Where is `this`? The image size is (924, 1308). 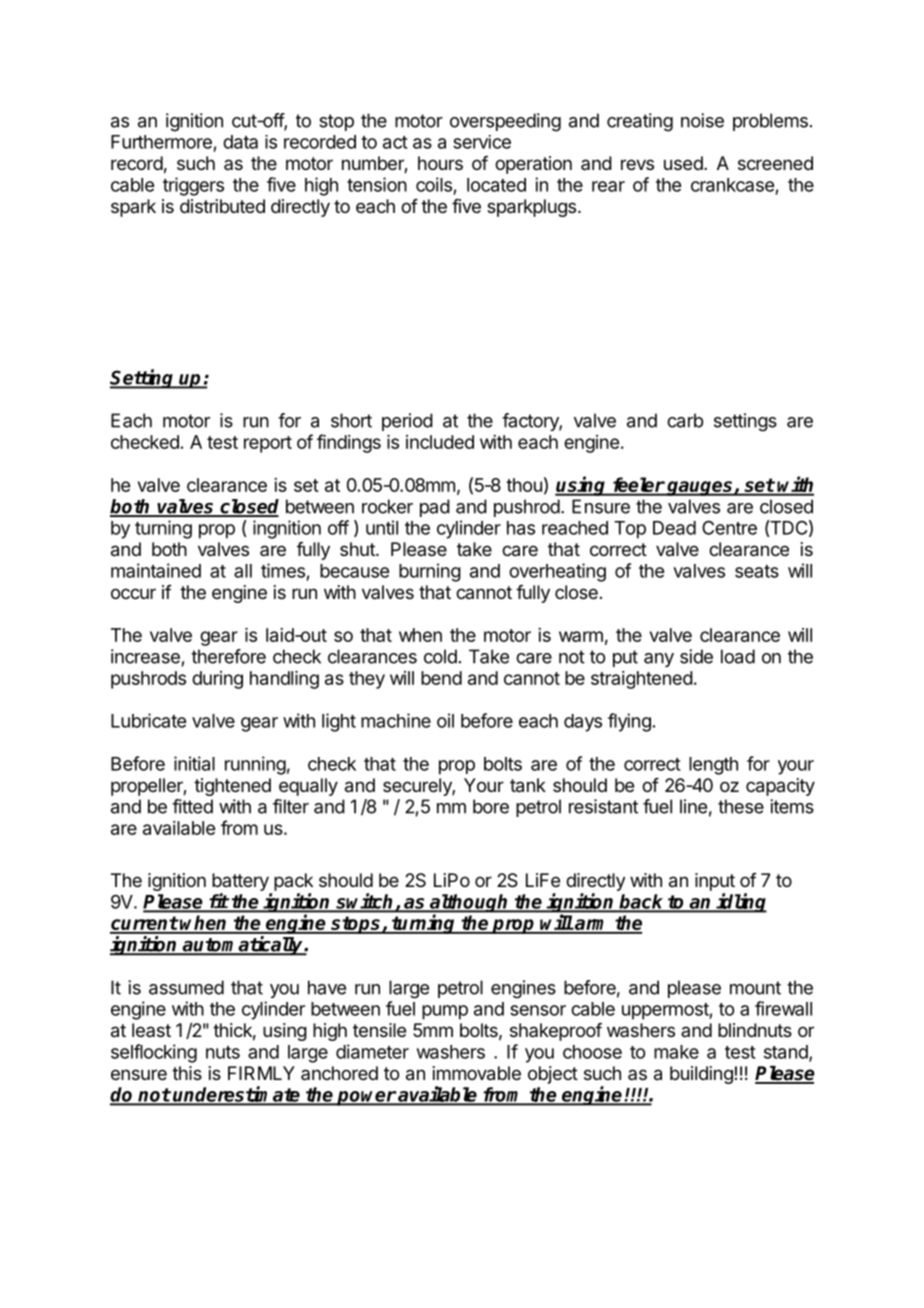
this is located at coordinates (187, 1073).
